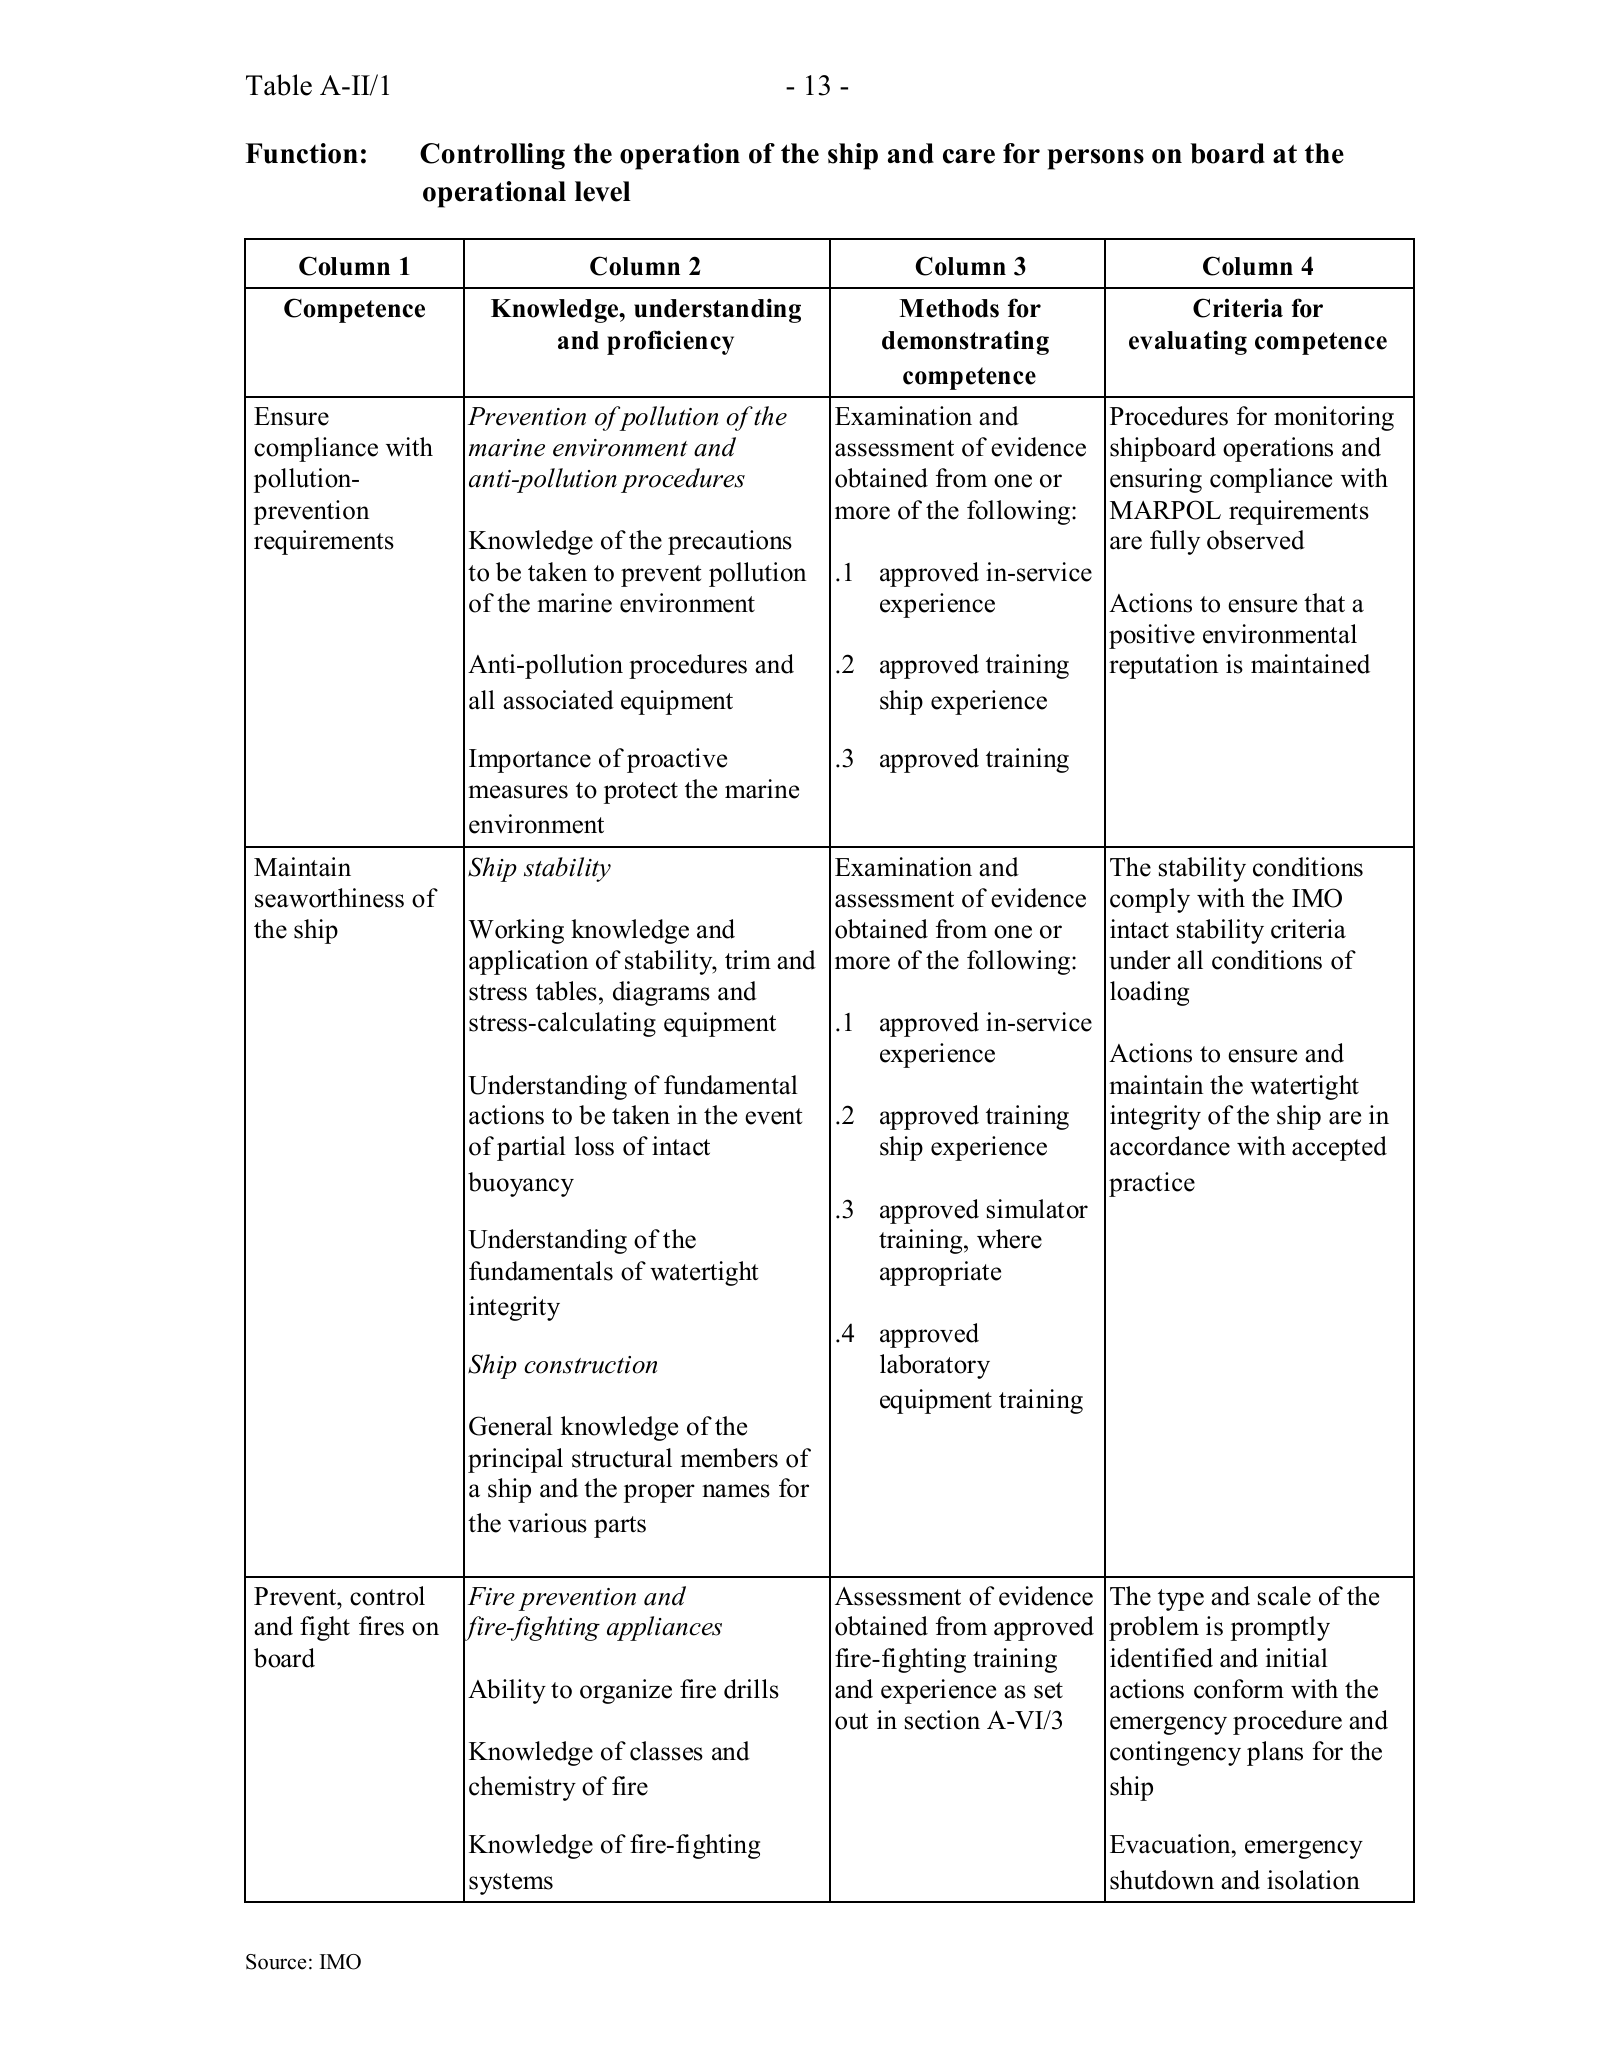 This image has height=2069, width=1599. Describe the element at coordinates (511, 1426) in the image. I see `General` at that location.
